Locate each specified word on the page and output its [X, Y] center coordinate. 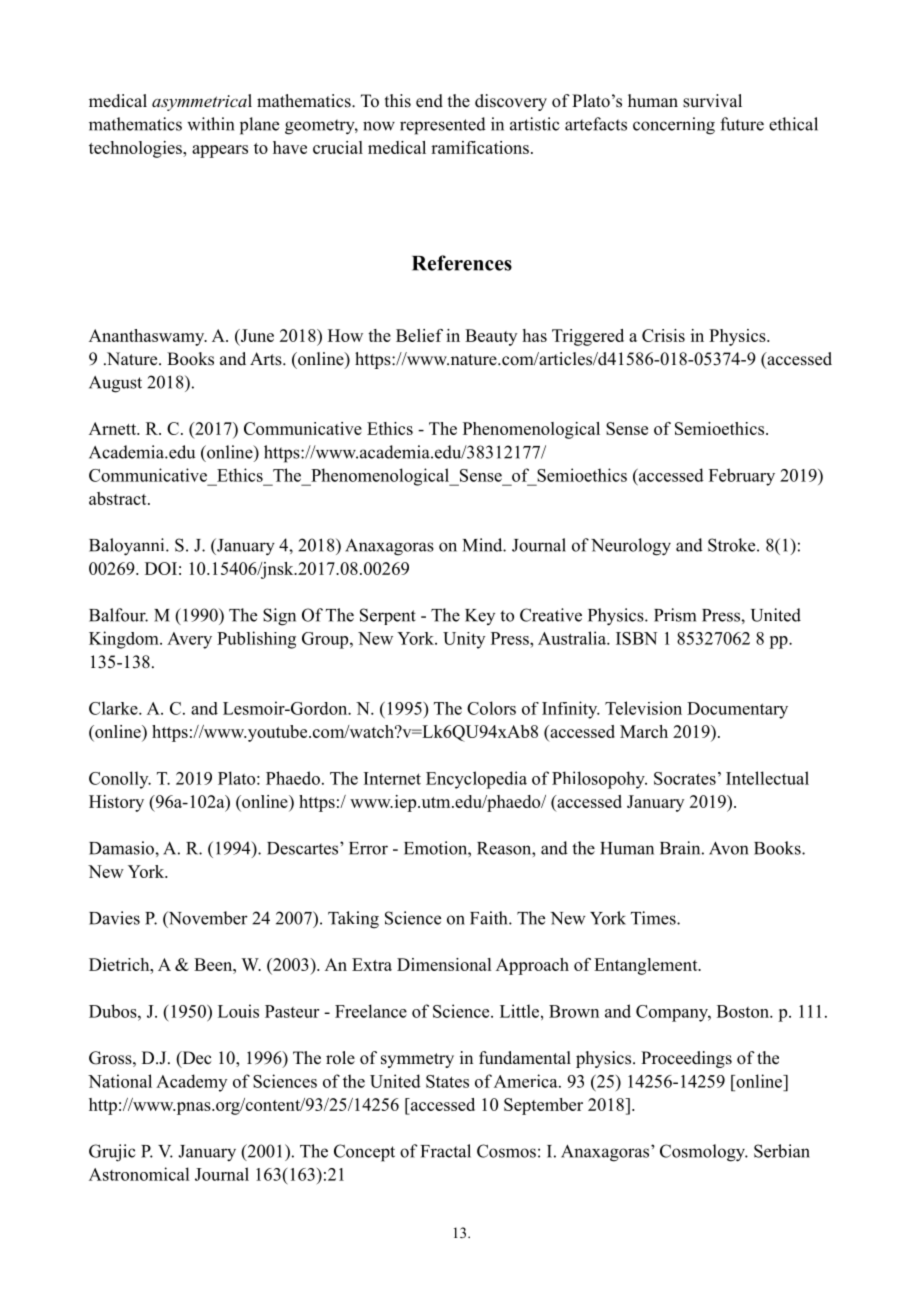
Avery [189, 640]
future [742, 124]
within [210, 124]
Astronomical [139, 1174]
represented [443, 126]
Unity [464, 640]
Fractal [446, 1151]
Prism [675, 615]
